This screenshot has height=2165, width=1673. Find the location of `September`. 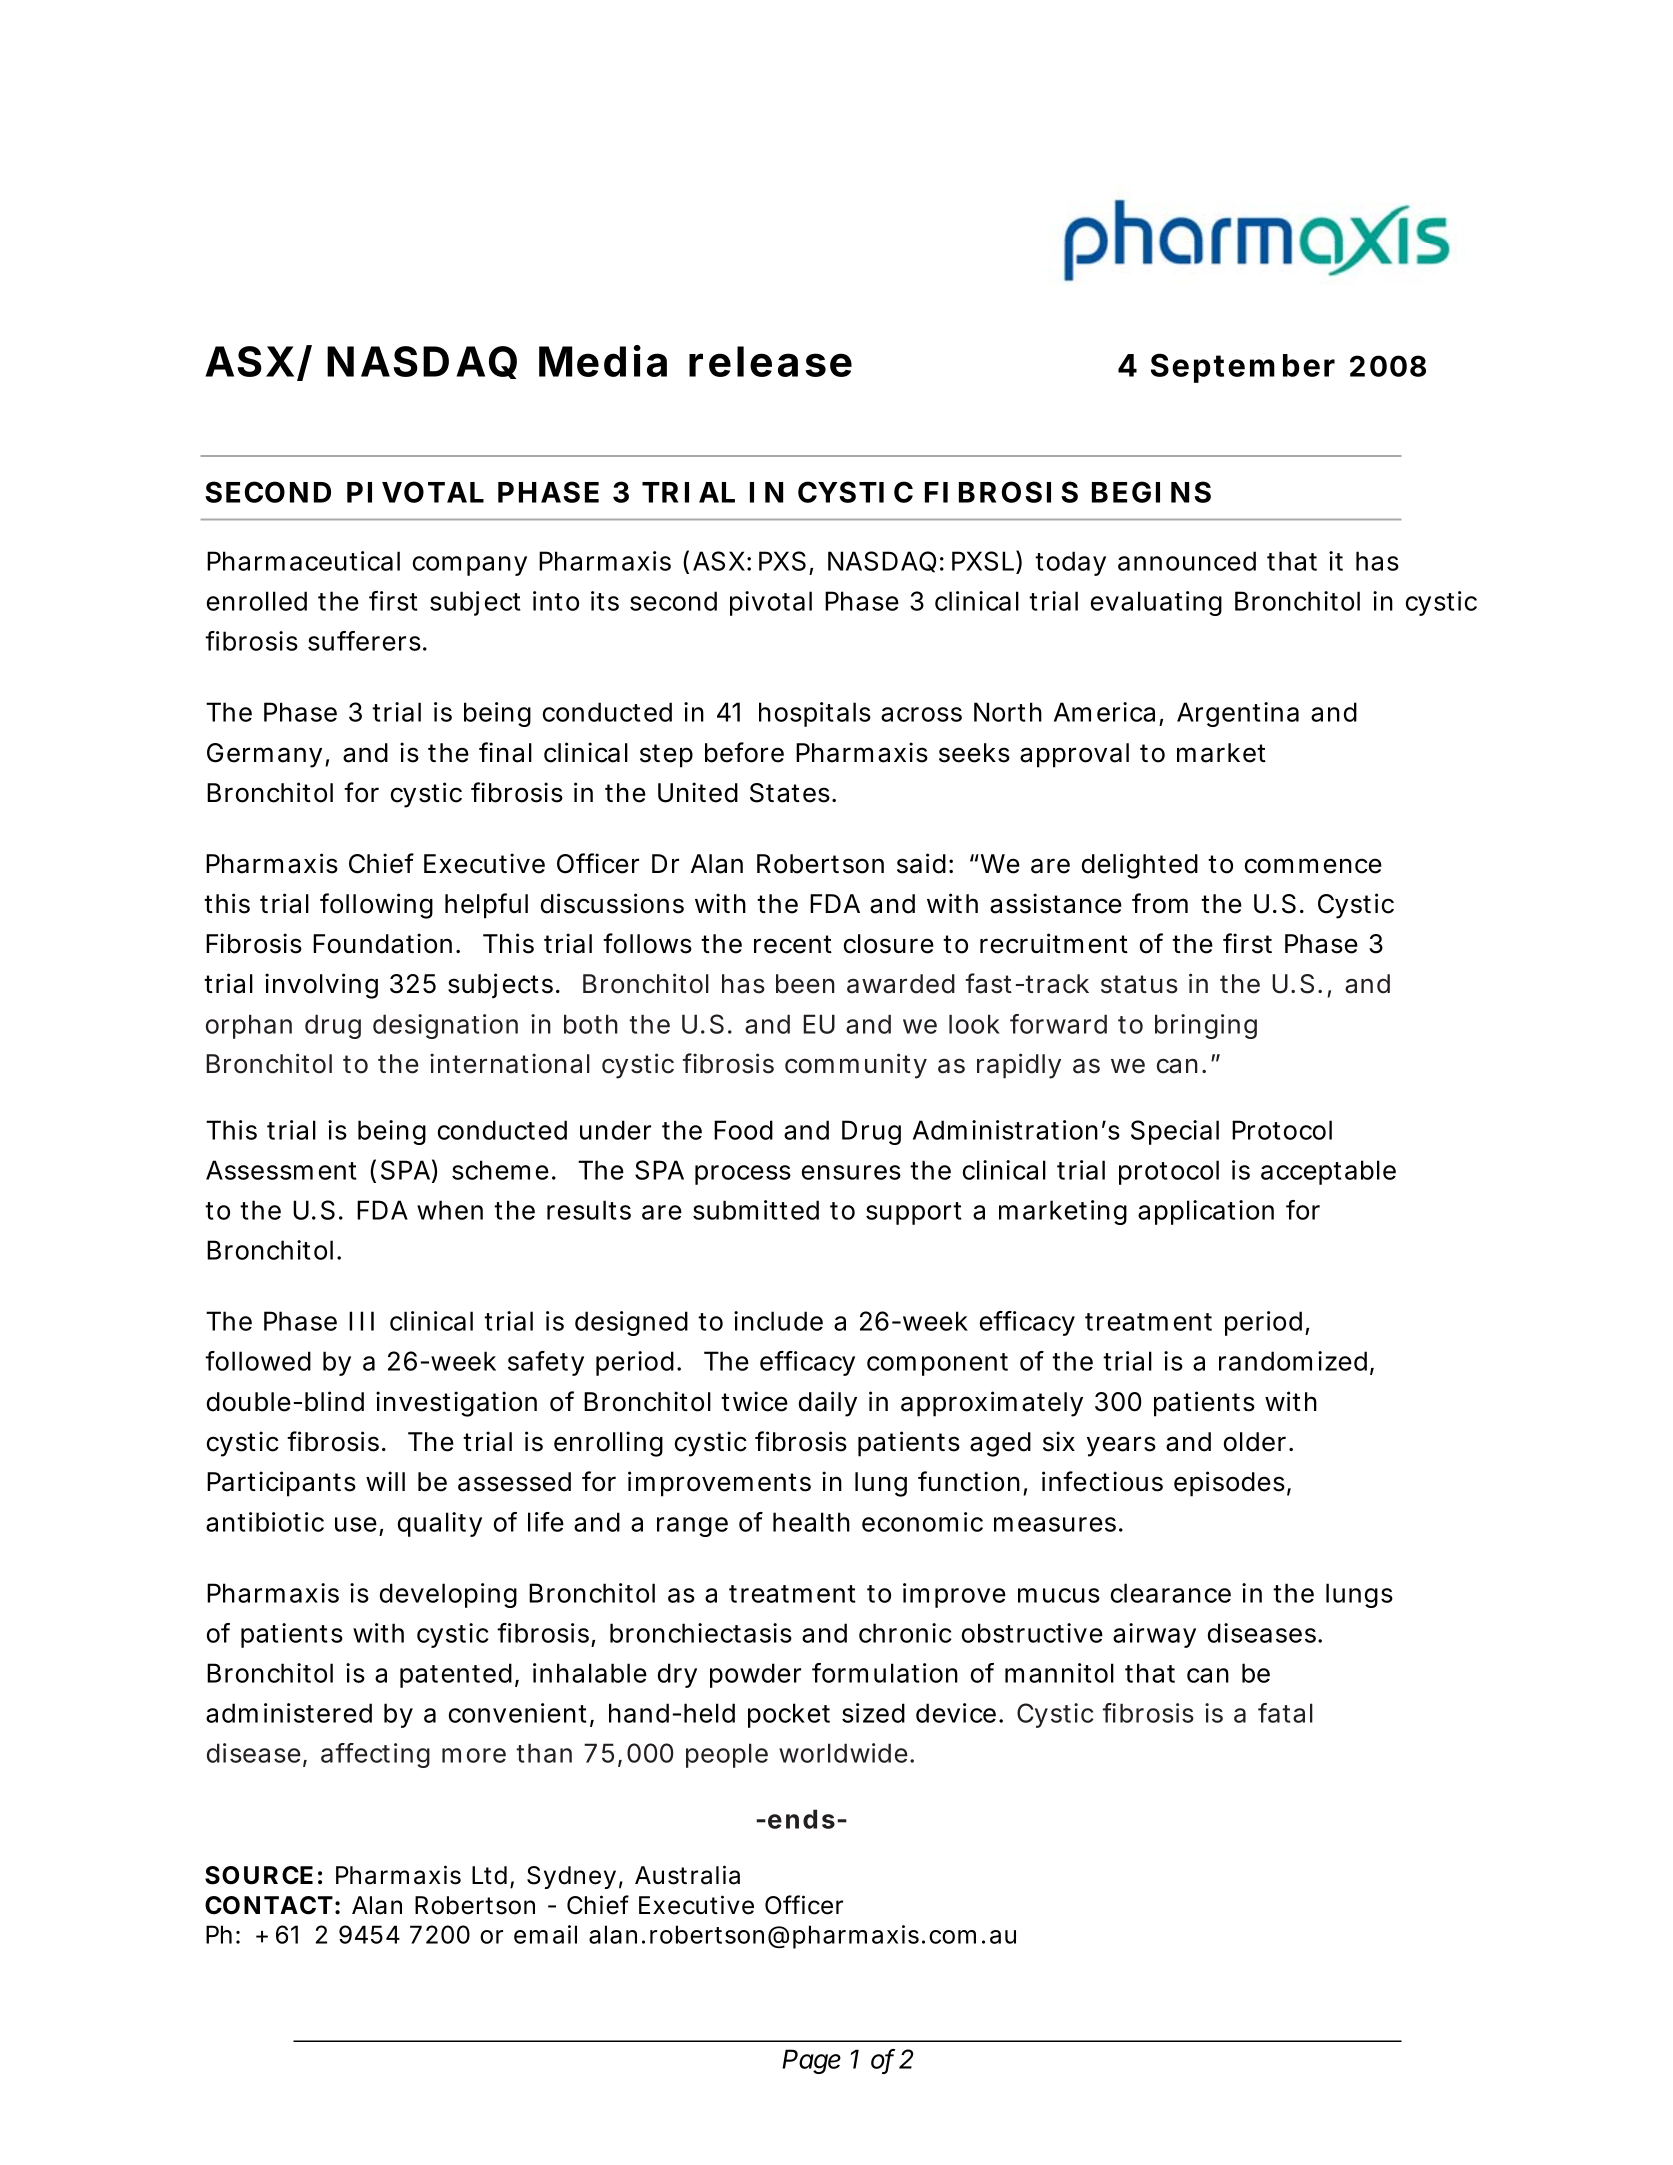

September is located at coordinates (1243, 368).
